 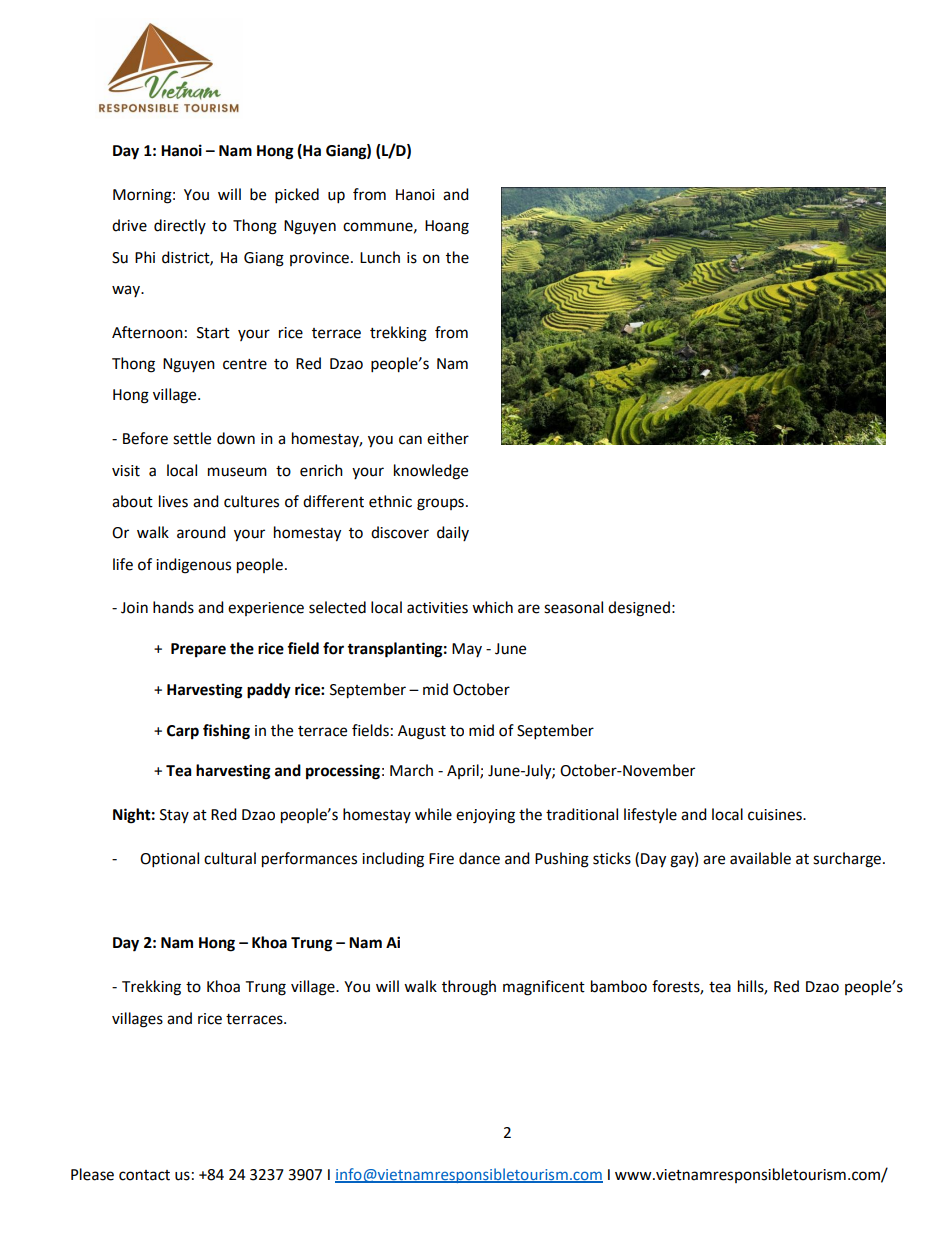 What do you see at coordinates (544, 988) in the page?
I see `magnificent` at bounding box center [544, 988].
